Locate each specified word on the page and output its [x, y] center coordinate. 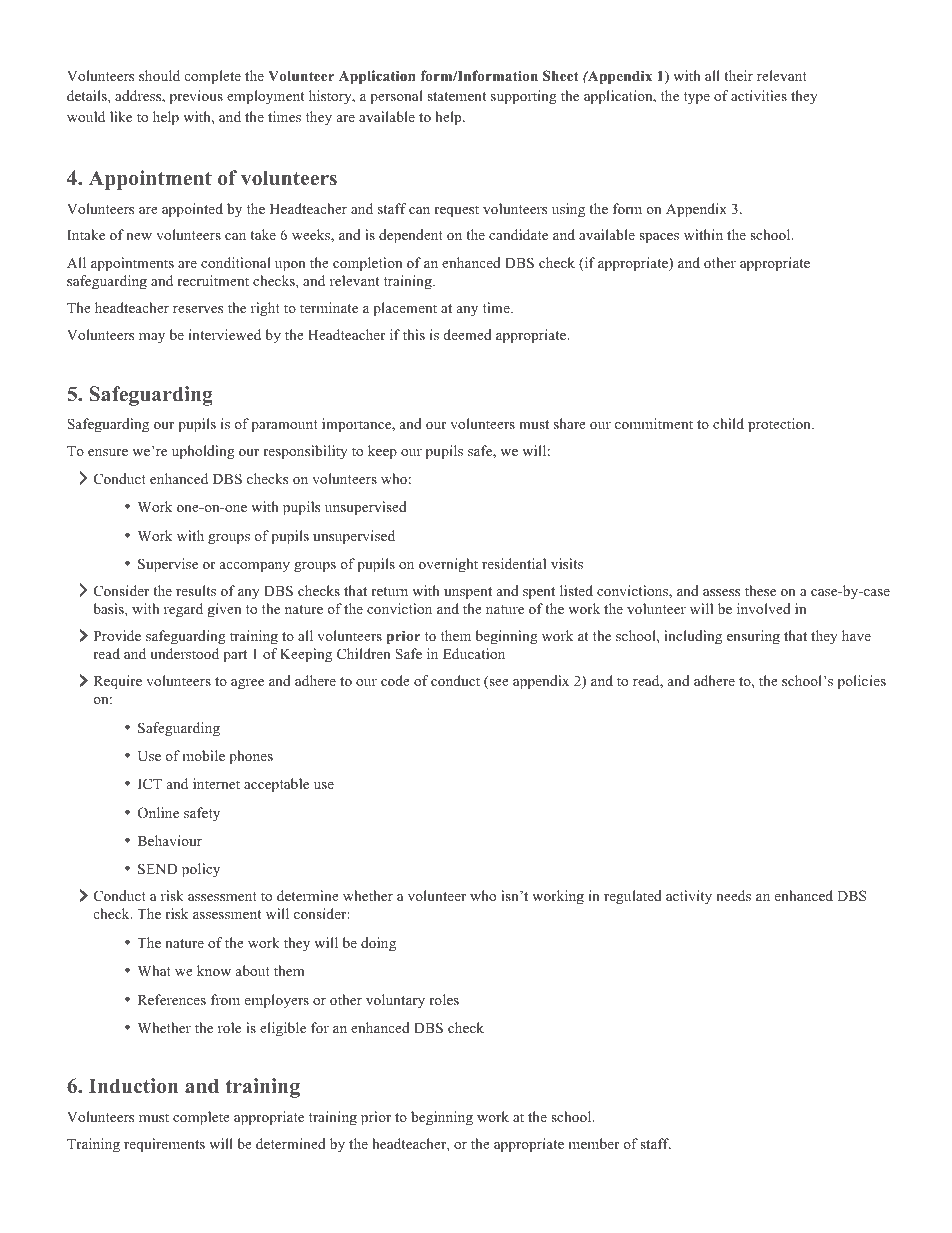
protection [780, 425]
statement [456, 96]
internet [216, 783]
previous [196, 97]
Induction [133, 1086]
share [570, 423]
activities [759, 95]
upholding [203, 452]
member [594, 1143]
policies [862, 682]
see [498, 684]
